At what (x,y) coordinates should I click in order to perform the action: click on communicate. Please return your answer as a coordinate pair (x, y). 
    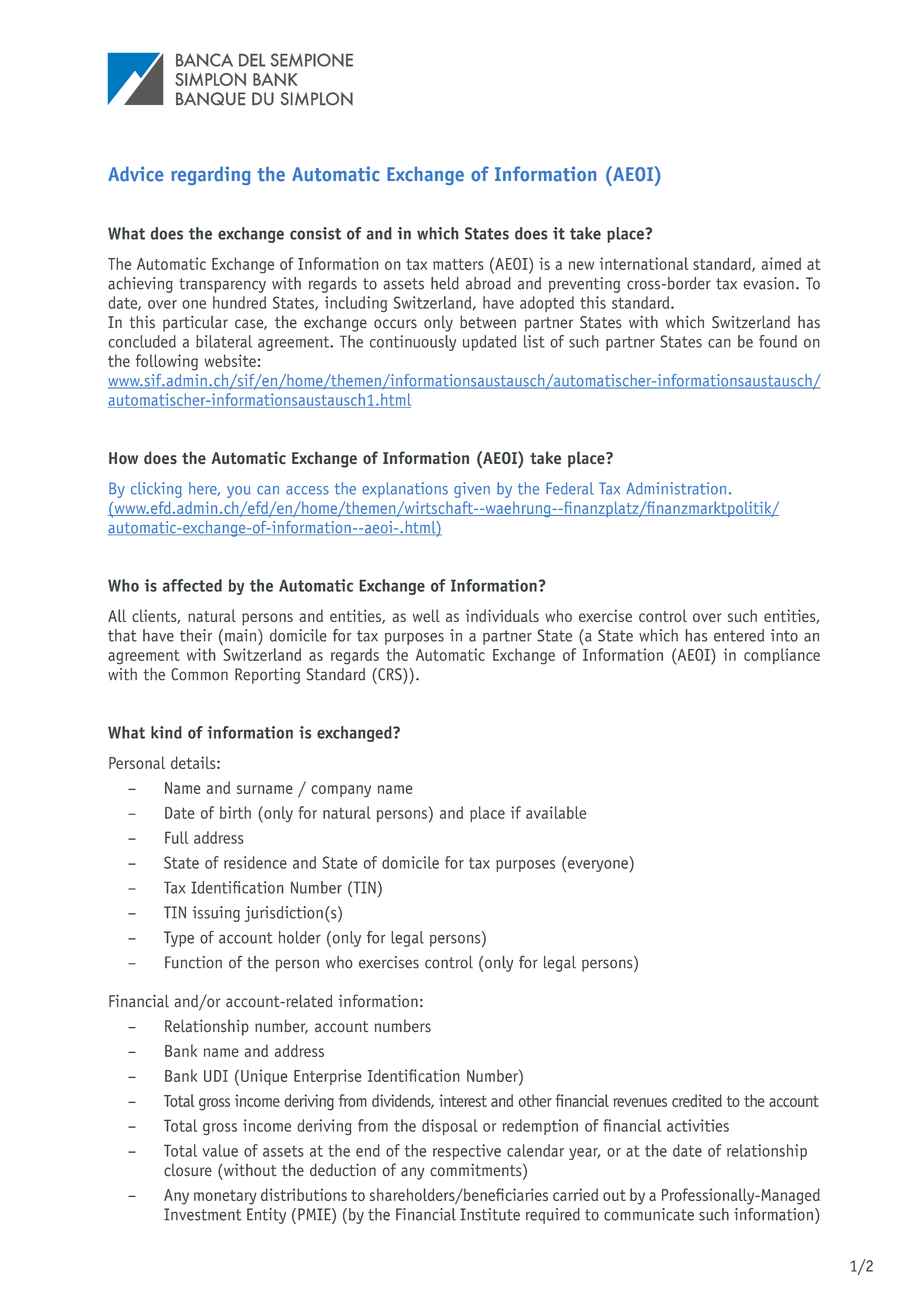
    Looking at the image, I should click on (649, 1214).
